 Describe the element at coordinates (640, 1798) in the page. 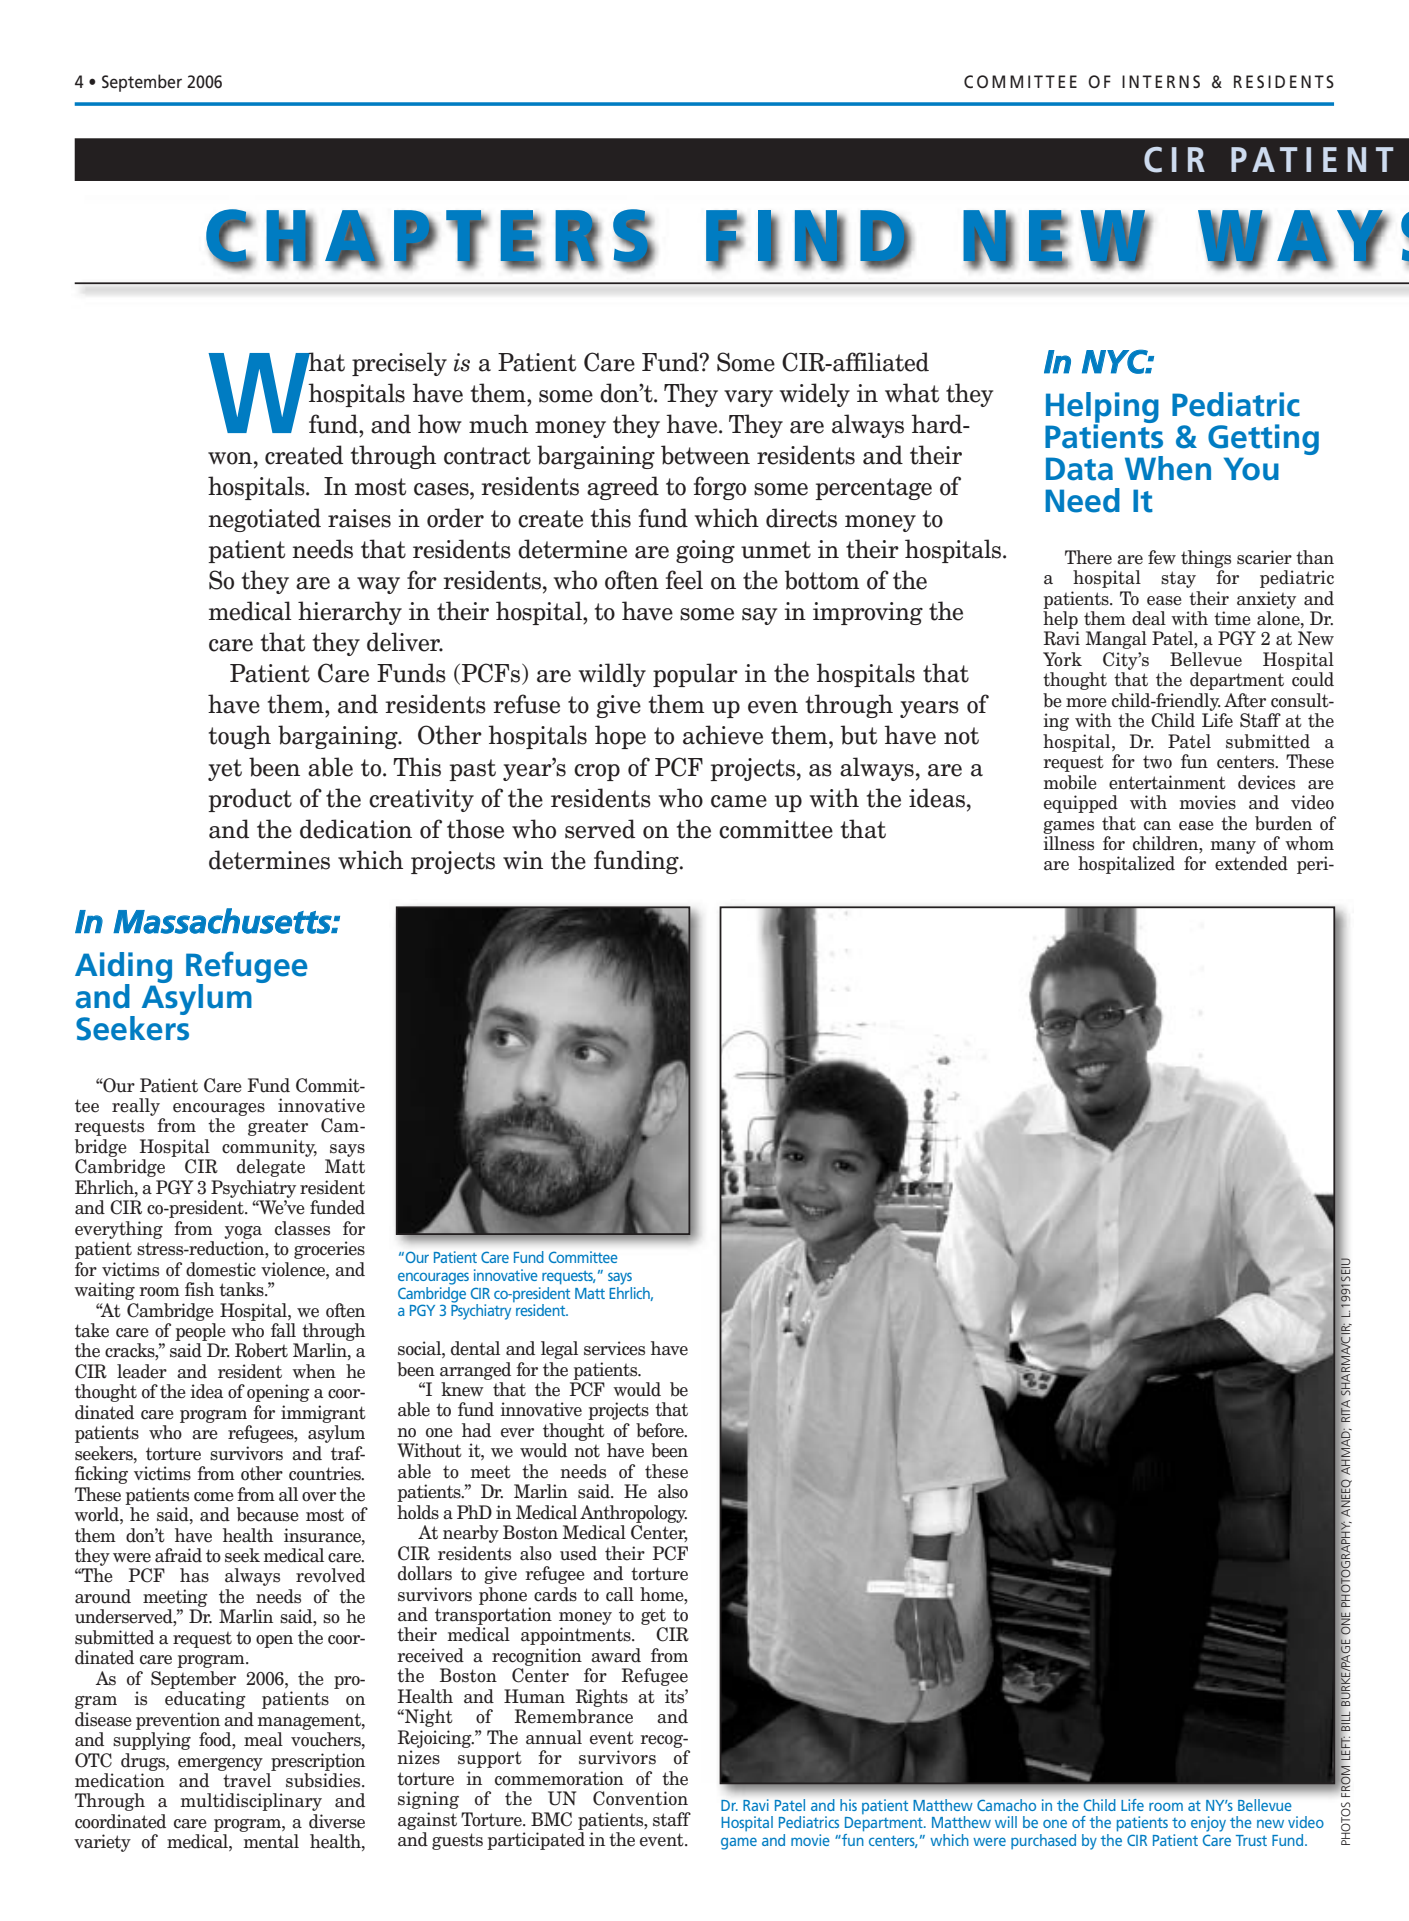

I see `Convention` at that location.
